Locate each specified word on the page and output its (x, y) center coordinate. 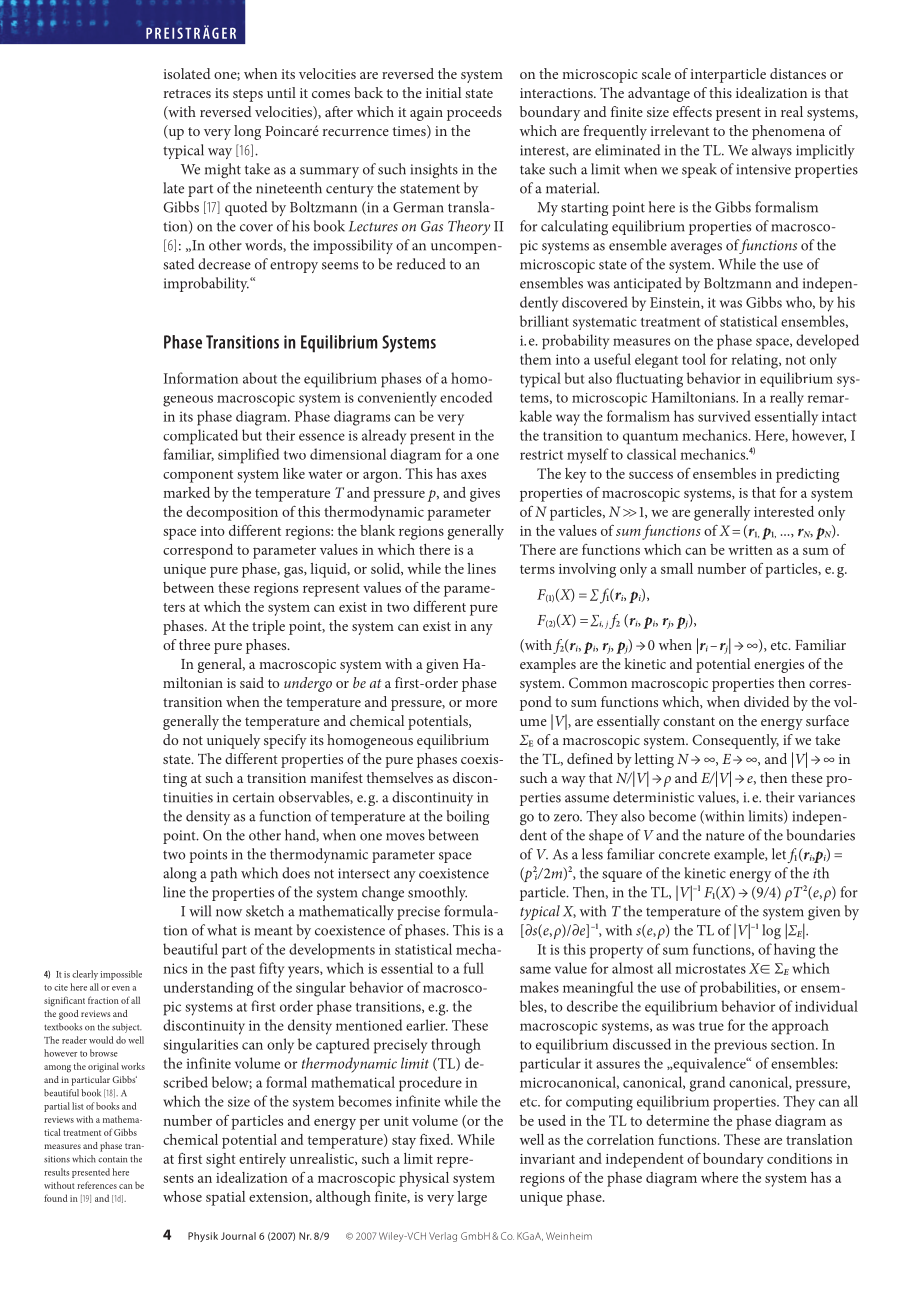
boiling (467, 817)
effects (692, 111)
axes (473, 475)
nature (725, 836)
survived (724, 416)
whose (182, 1196)
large (472, 1198)
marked (186, 492)
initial (443, 92)
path (223, 874)
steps (248, 95)
